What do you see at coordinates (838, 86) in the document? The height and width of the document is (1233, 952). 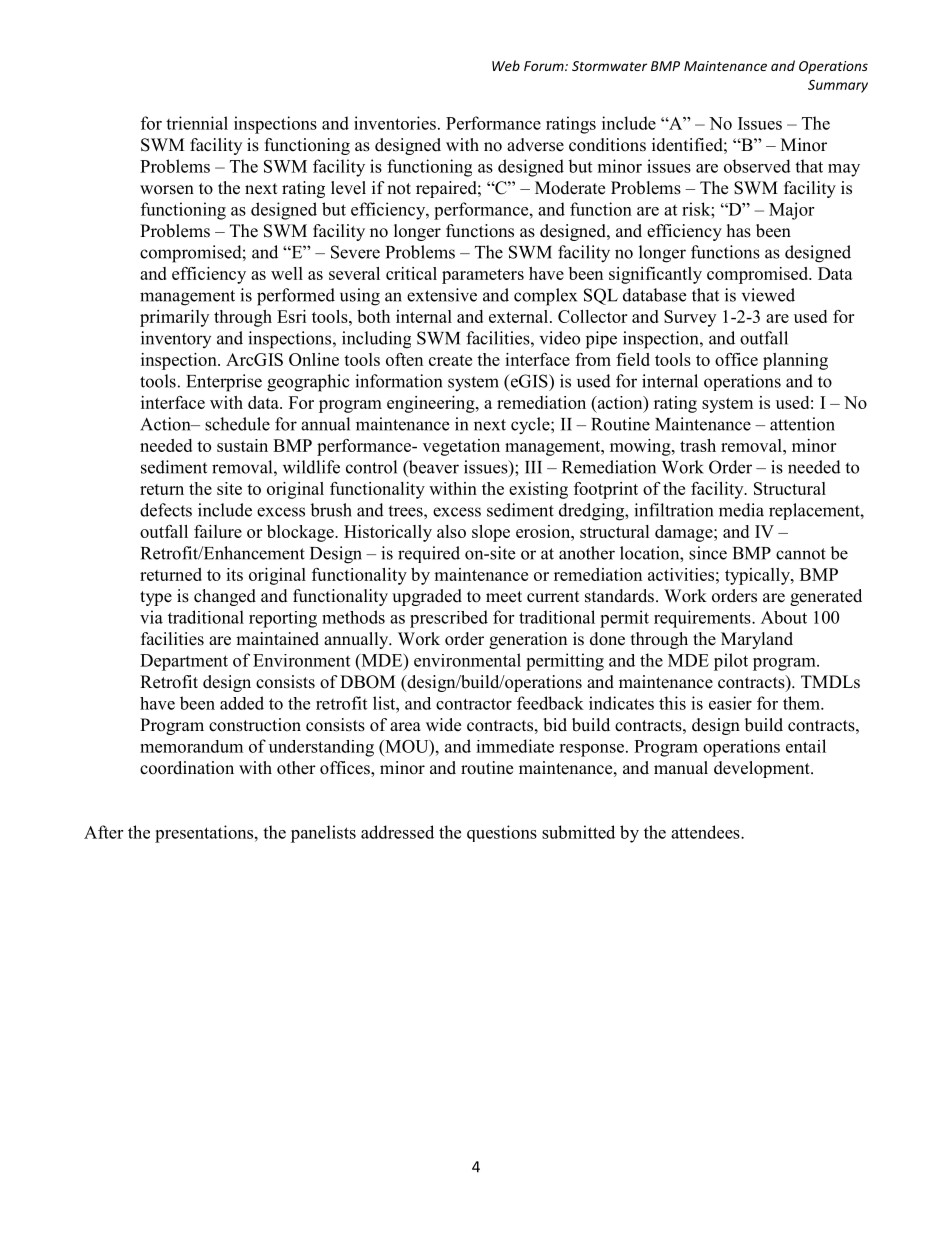 I see `Summary` at bounding box center [838, 86].
